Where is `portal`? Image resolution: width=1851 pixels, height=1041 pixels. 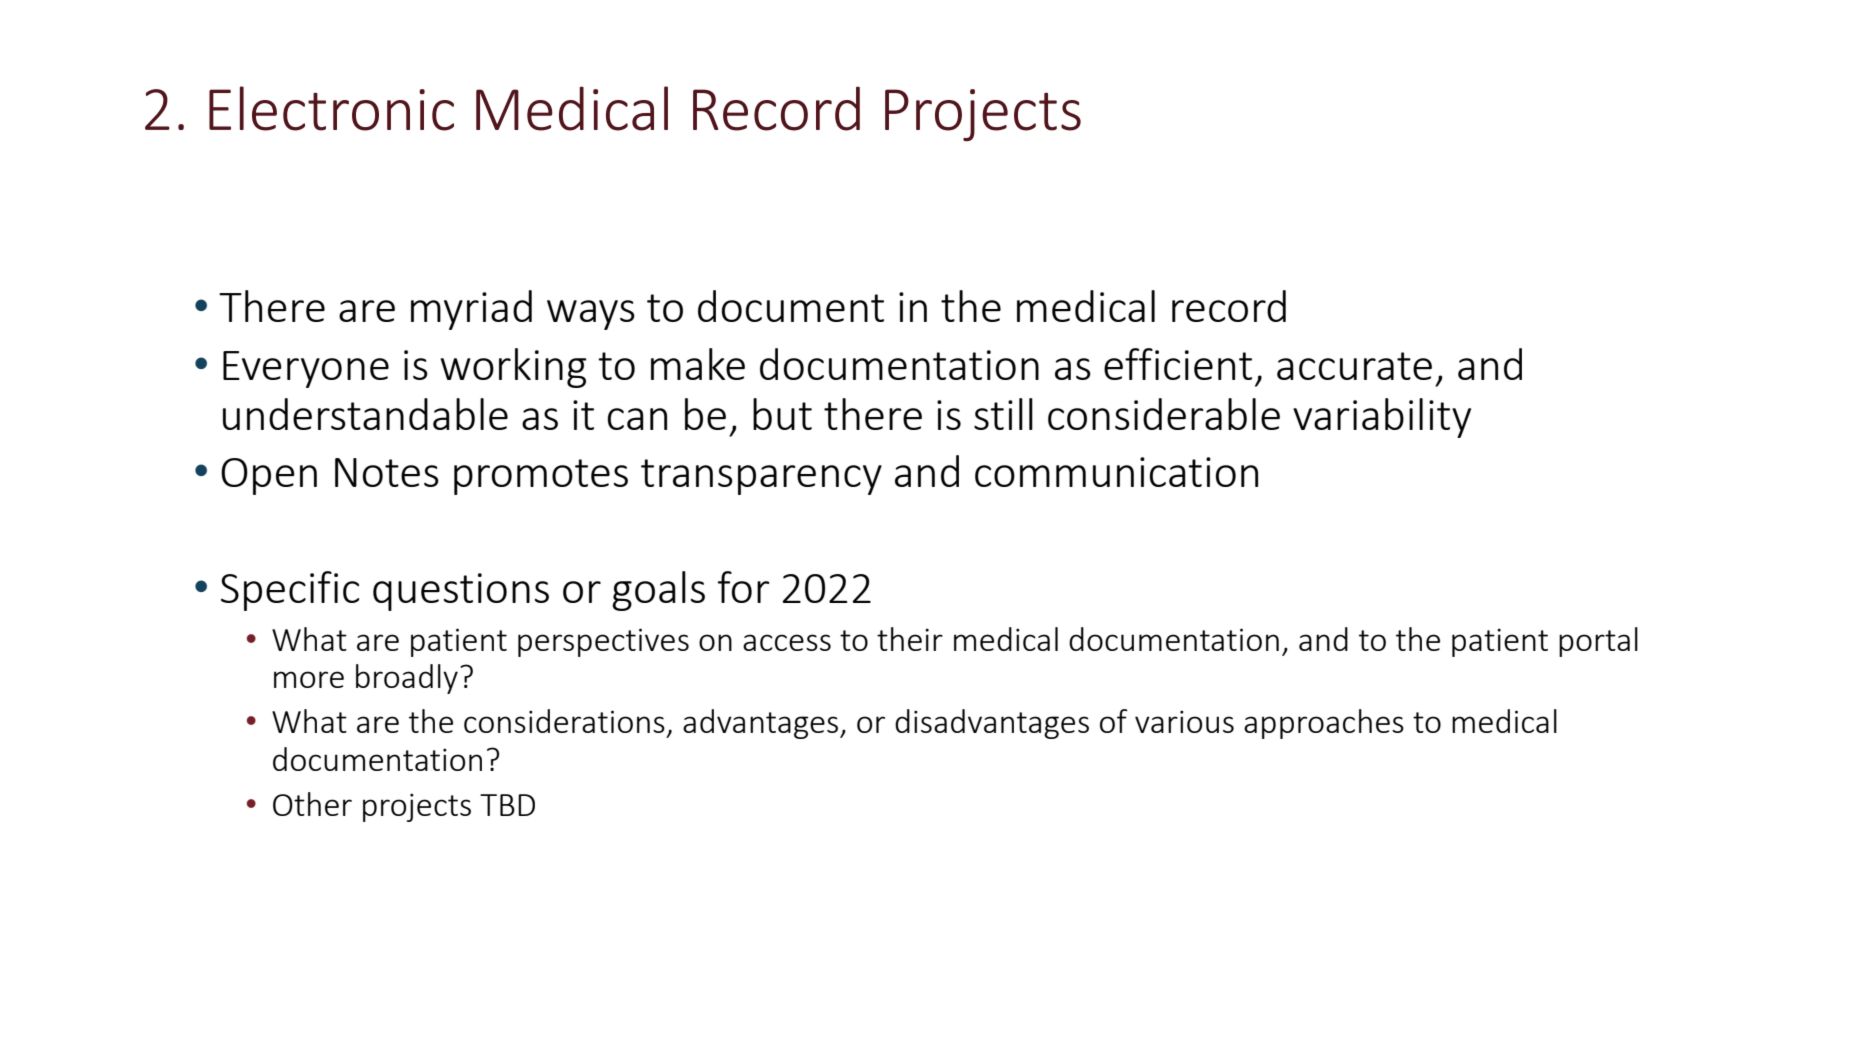
portal is located at coordinates (1598, 642).
